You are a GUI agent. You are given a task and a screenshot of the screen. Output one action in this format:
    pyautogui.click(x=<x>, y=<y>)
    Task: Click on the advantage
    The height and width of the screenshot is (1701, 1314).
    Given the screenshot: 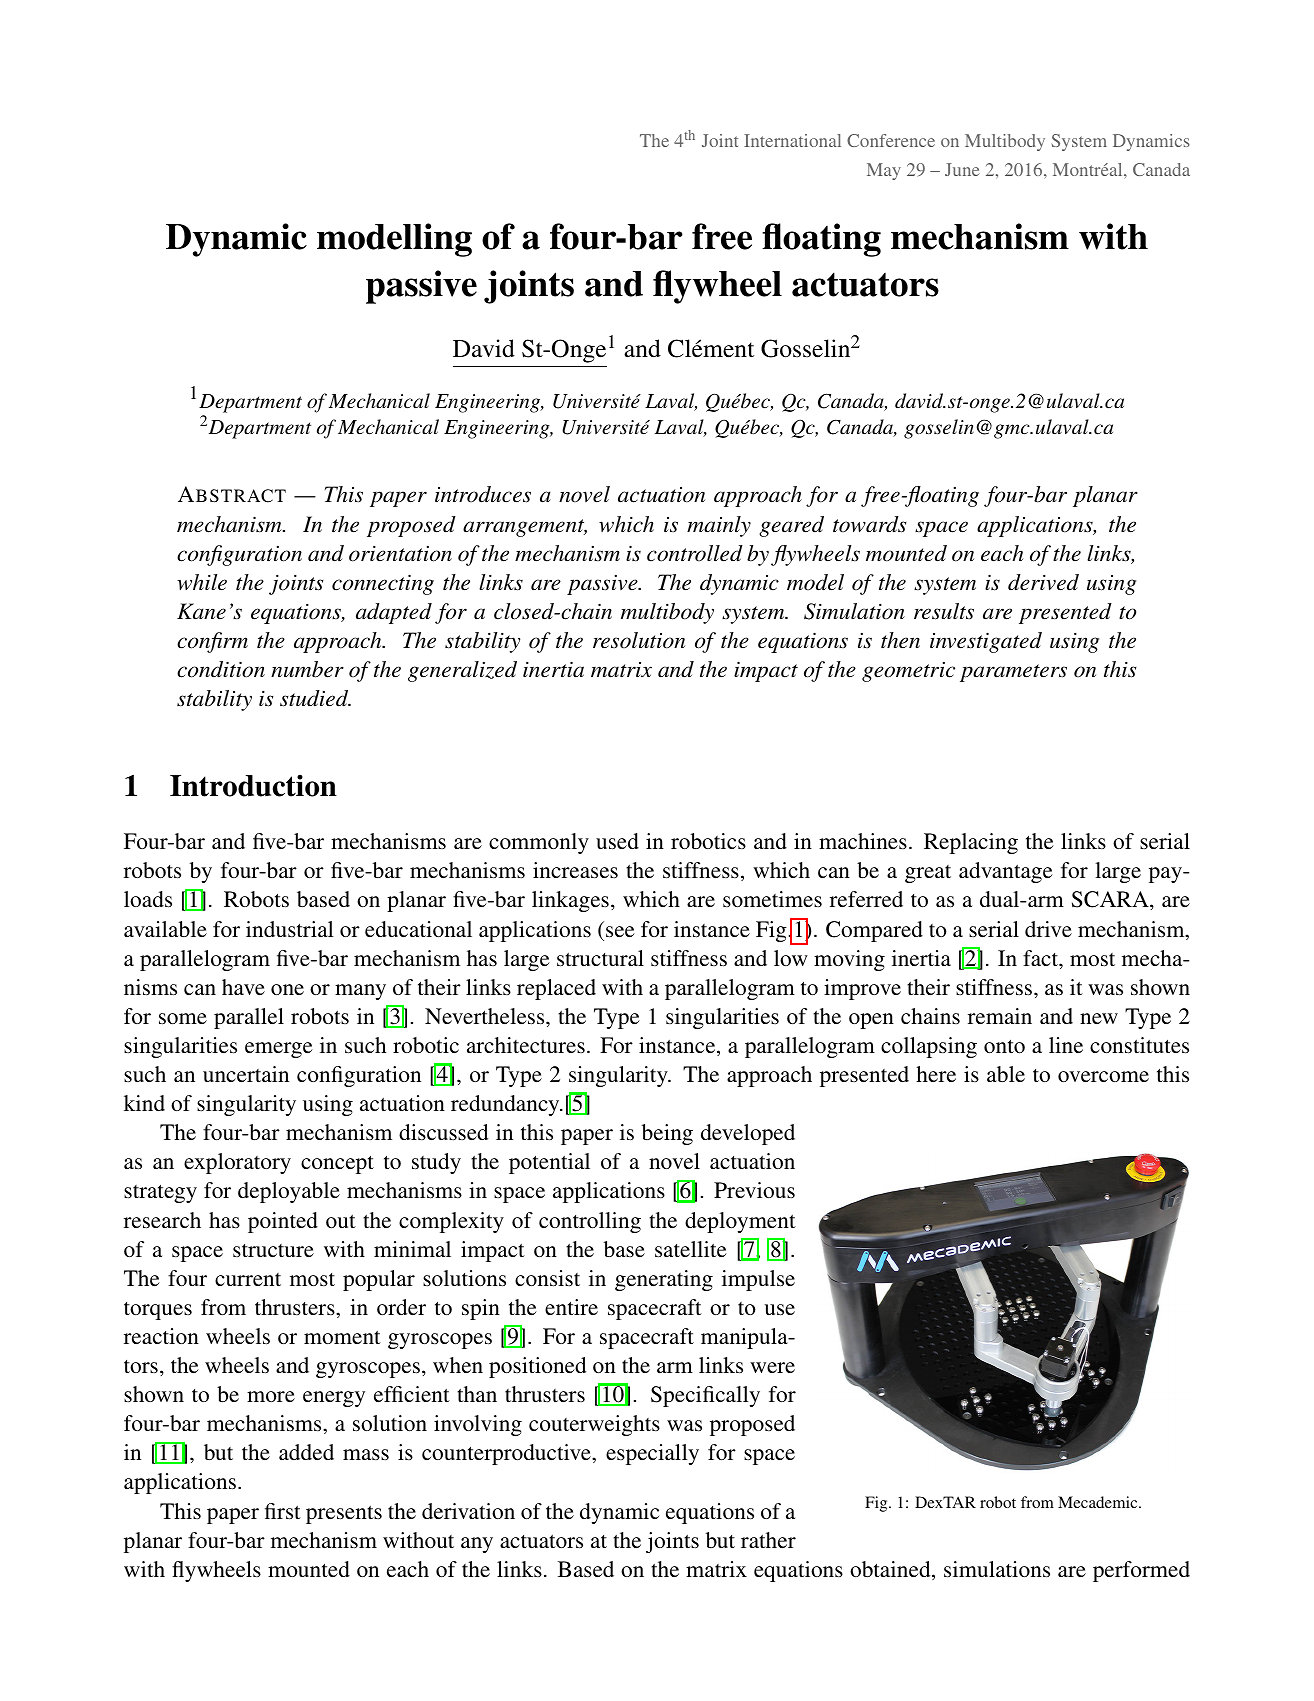 What is the action you would take?
    pyautogui.click(x=1006, y=872)
